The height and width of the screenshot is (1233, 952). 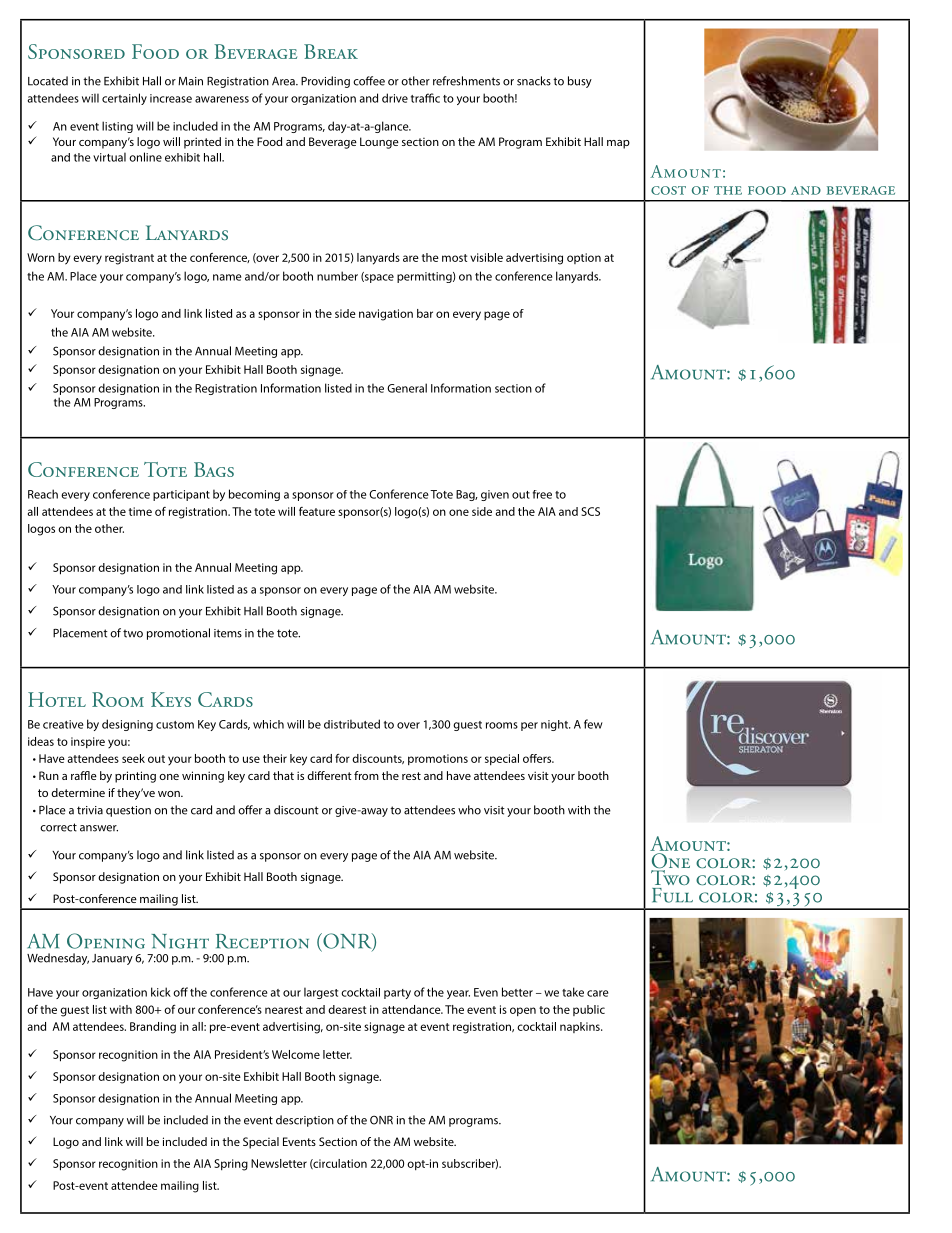 I want to click on certainly, so click(x=124, y=99).
